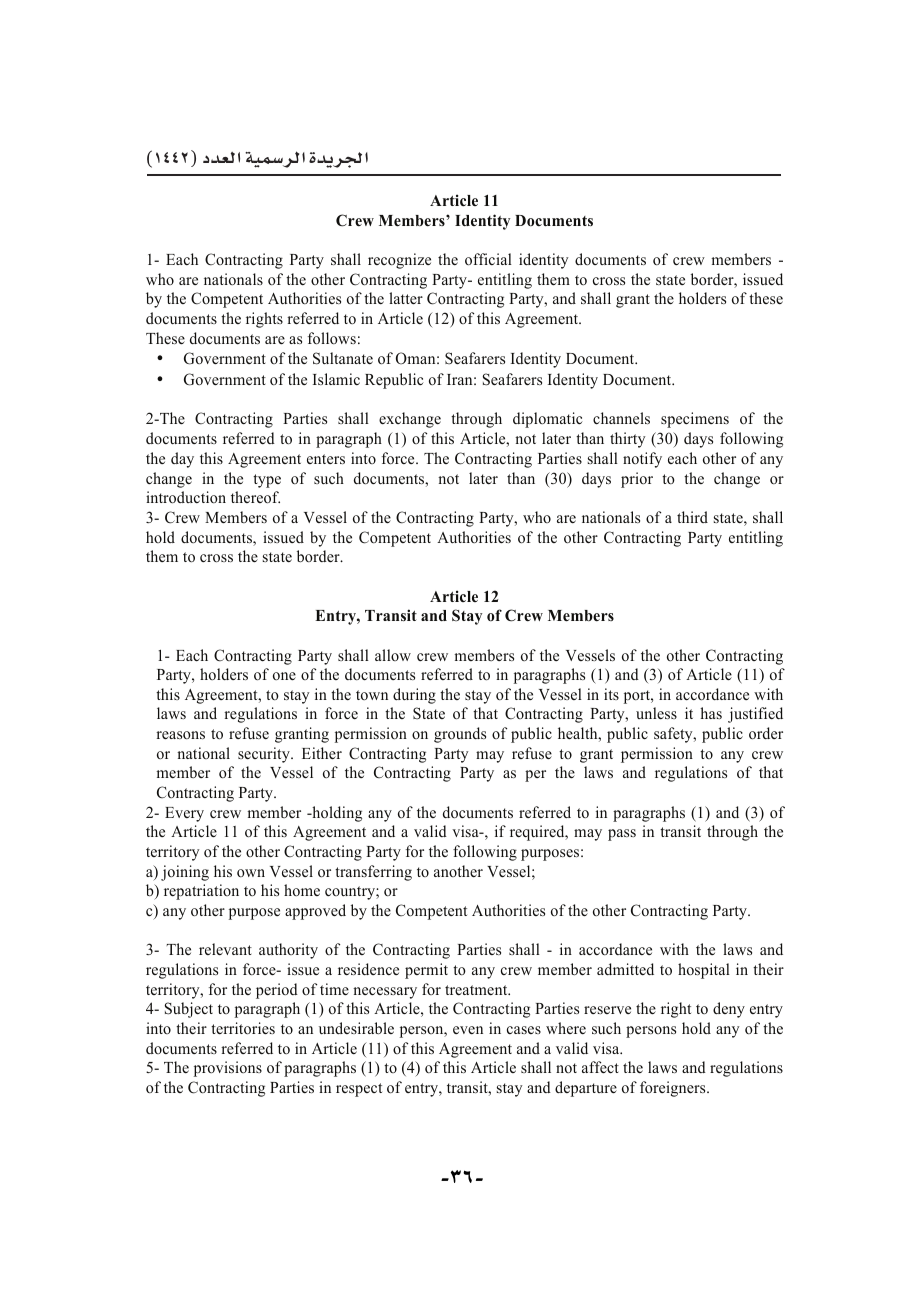  Describe the element at coordinates (228, 1069) in the screenshot. I see `provisions` at that location.
